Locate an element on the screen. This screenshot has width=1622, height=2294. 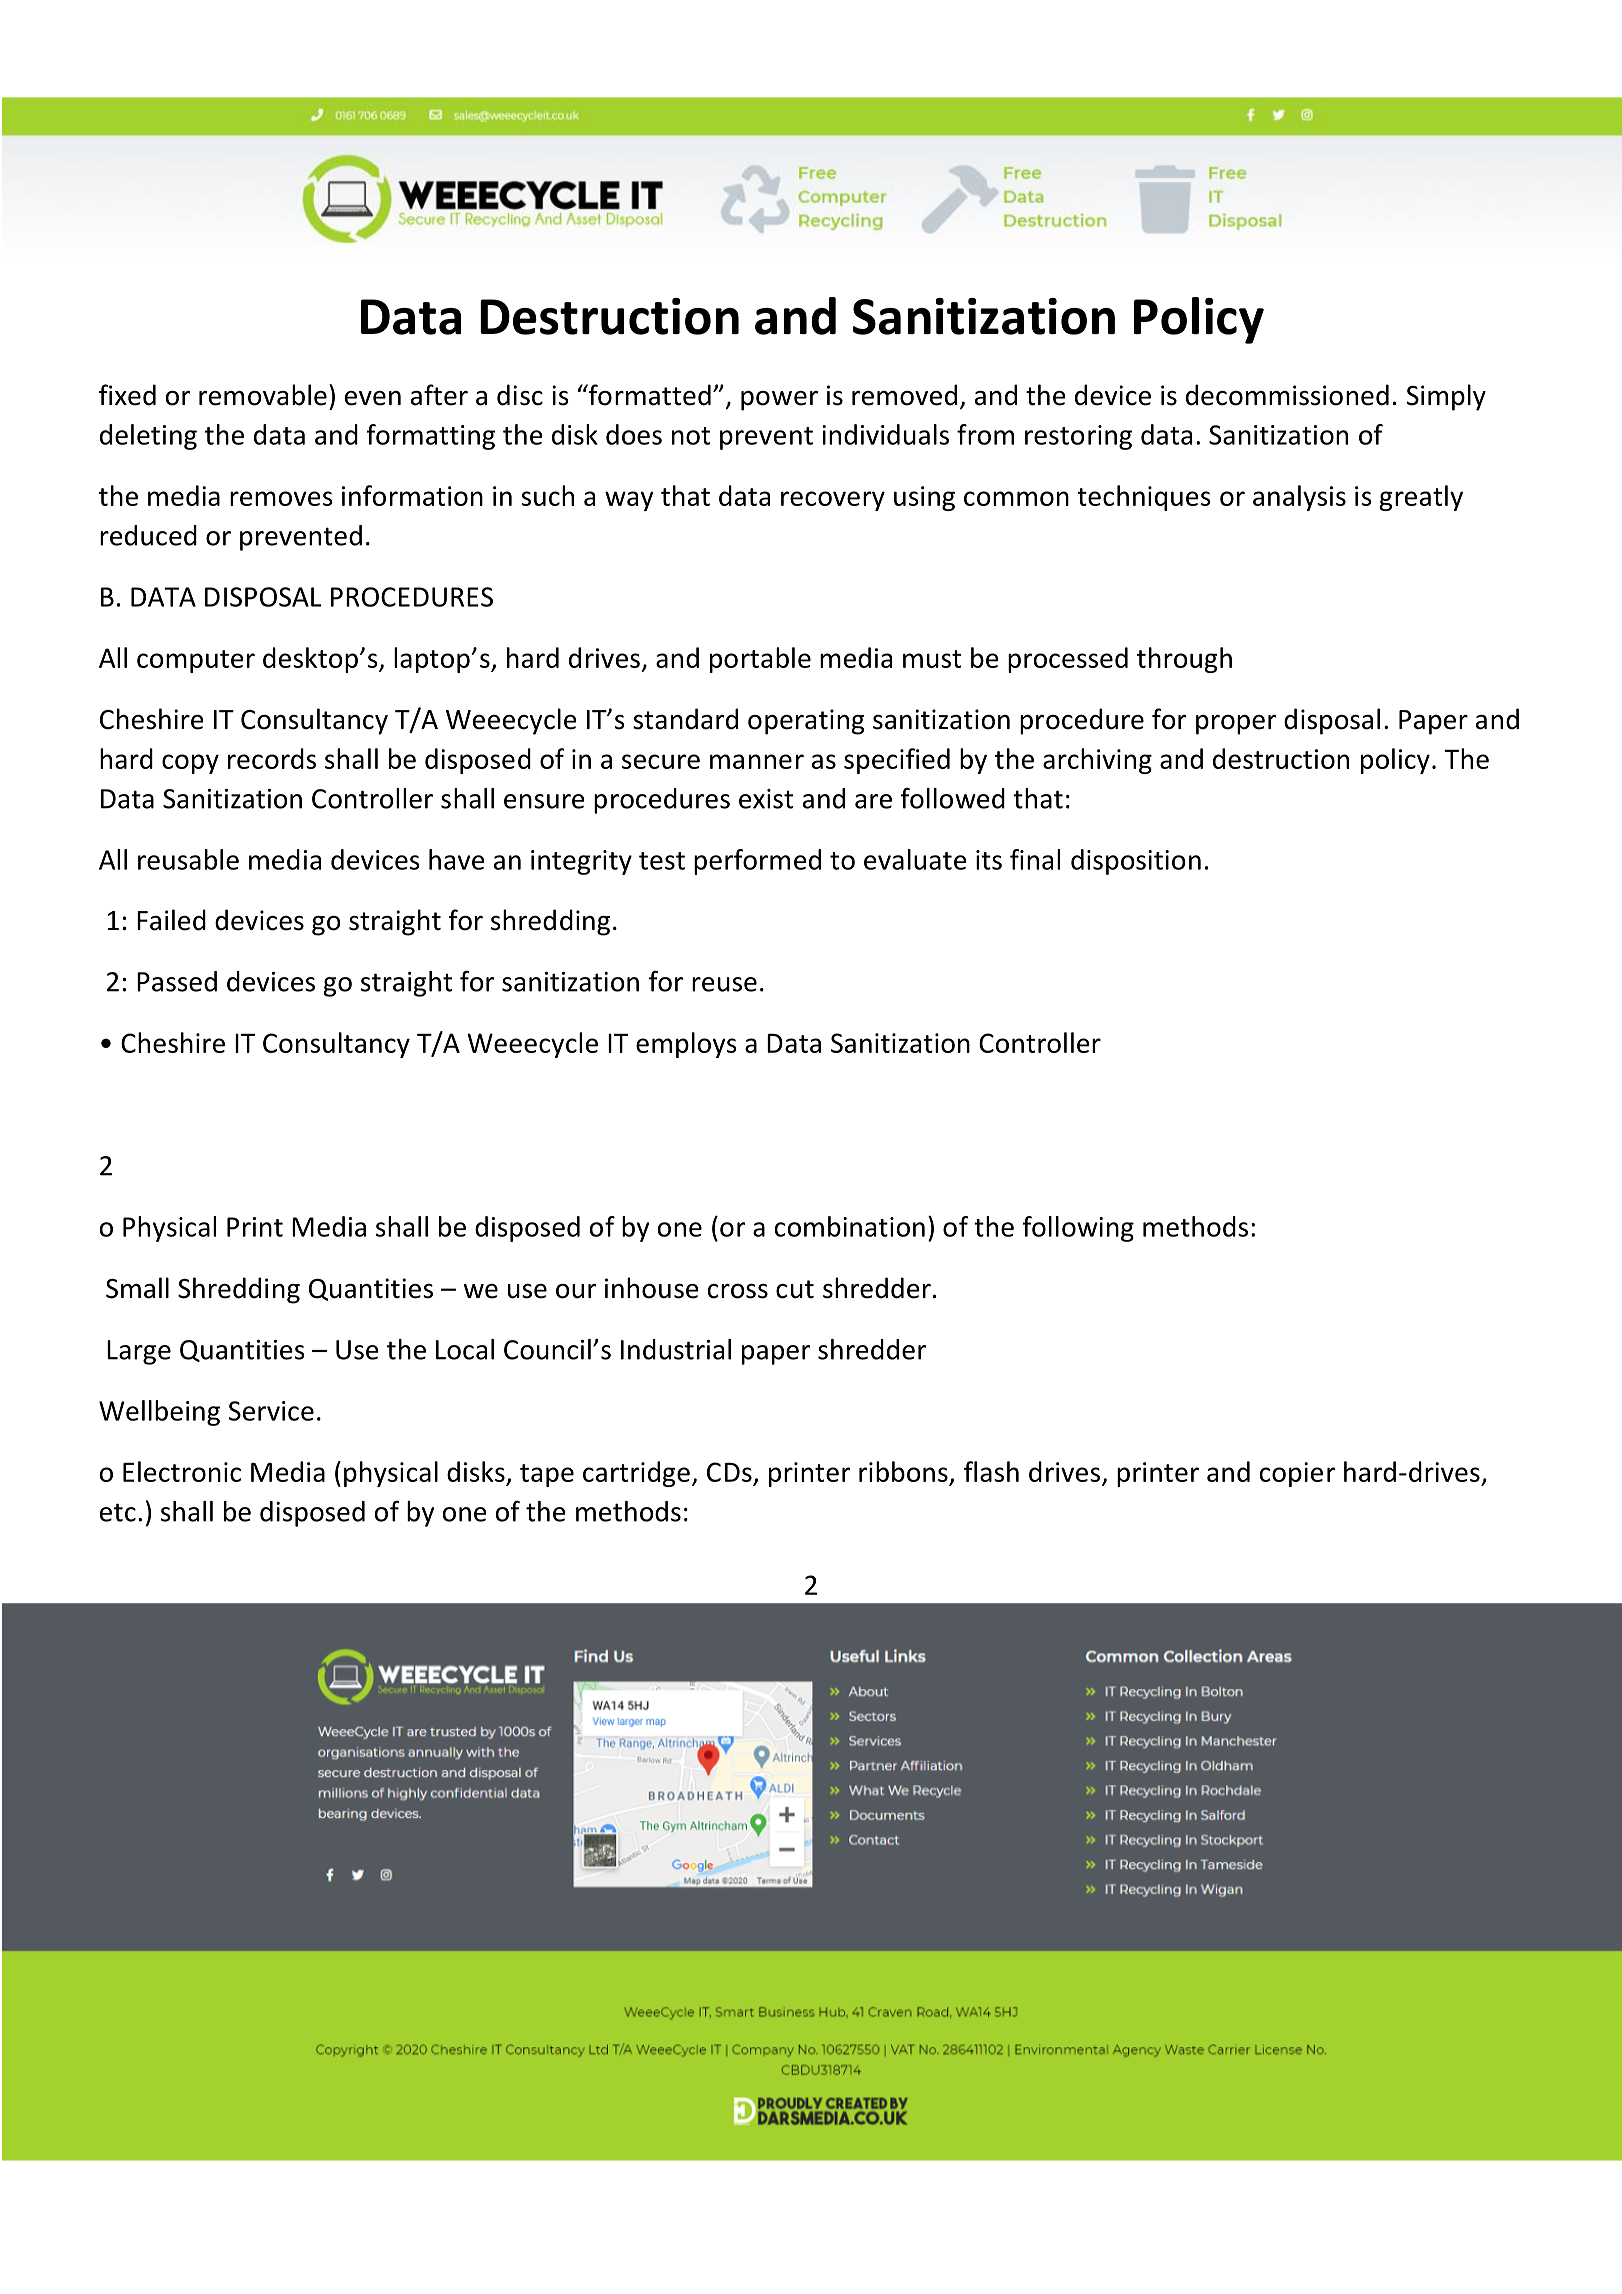
following is located at coordinates (1078, 1229).
